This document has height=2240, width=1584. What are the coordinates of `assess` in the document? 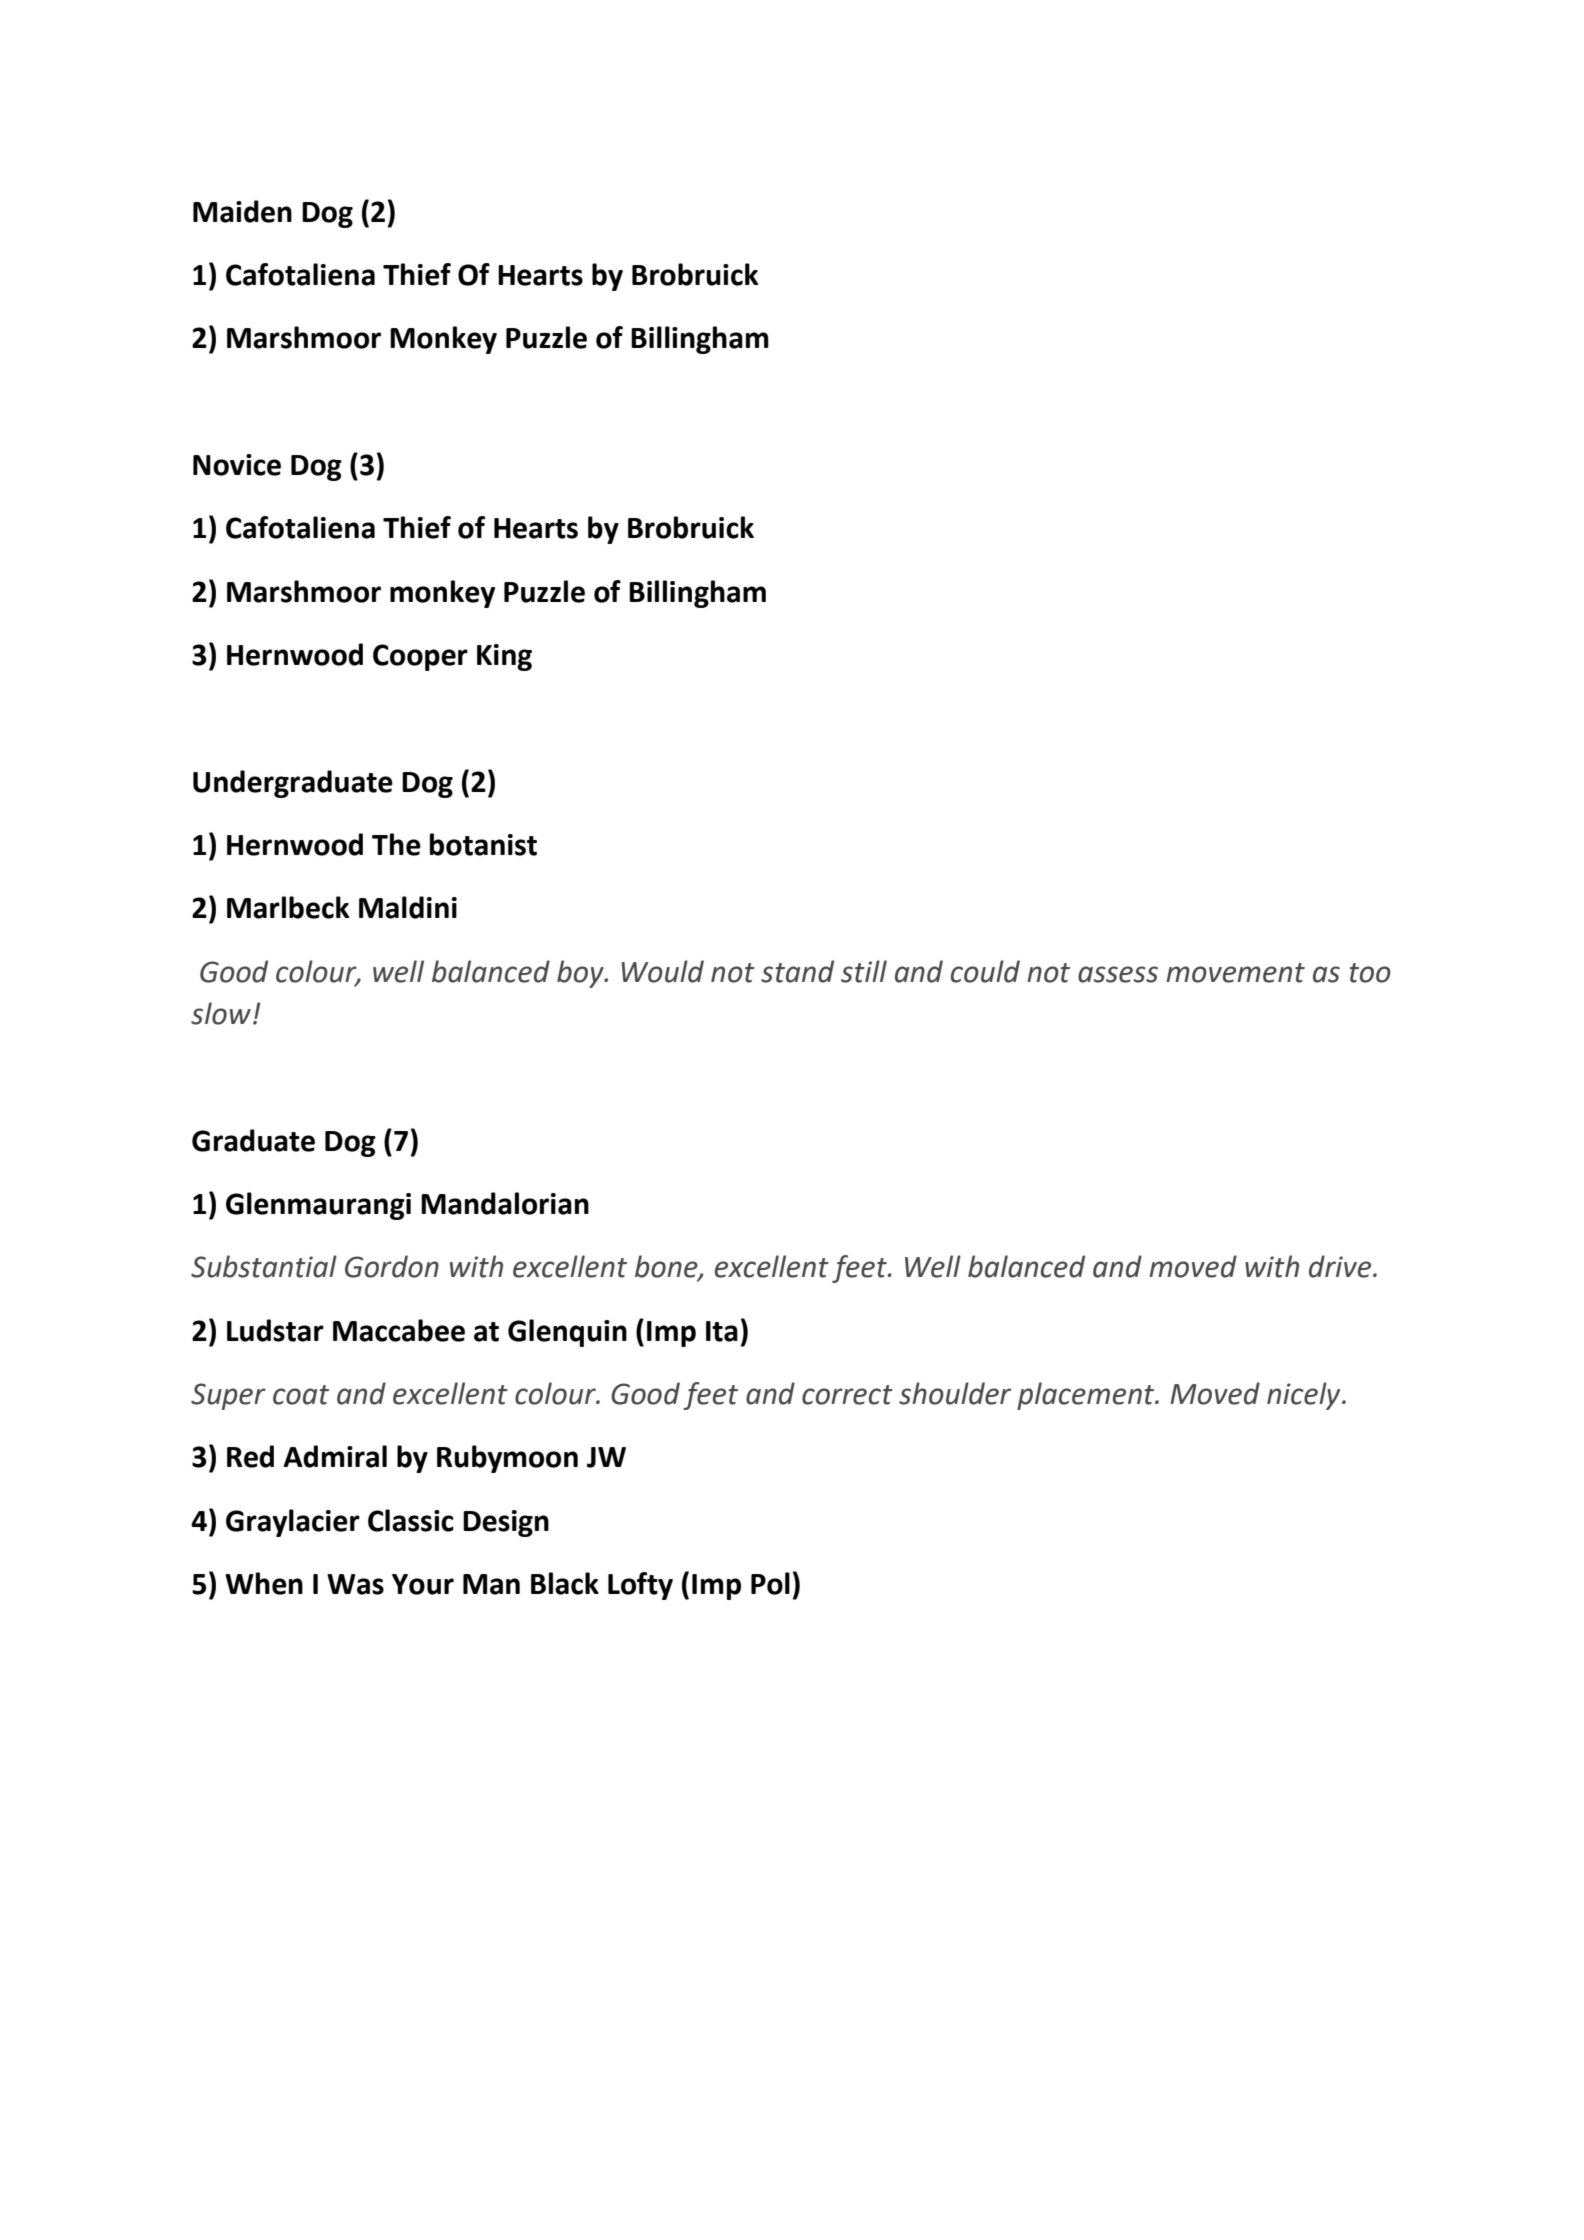 It's located at (1118, 974).
